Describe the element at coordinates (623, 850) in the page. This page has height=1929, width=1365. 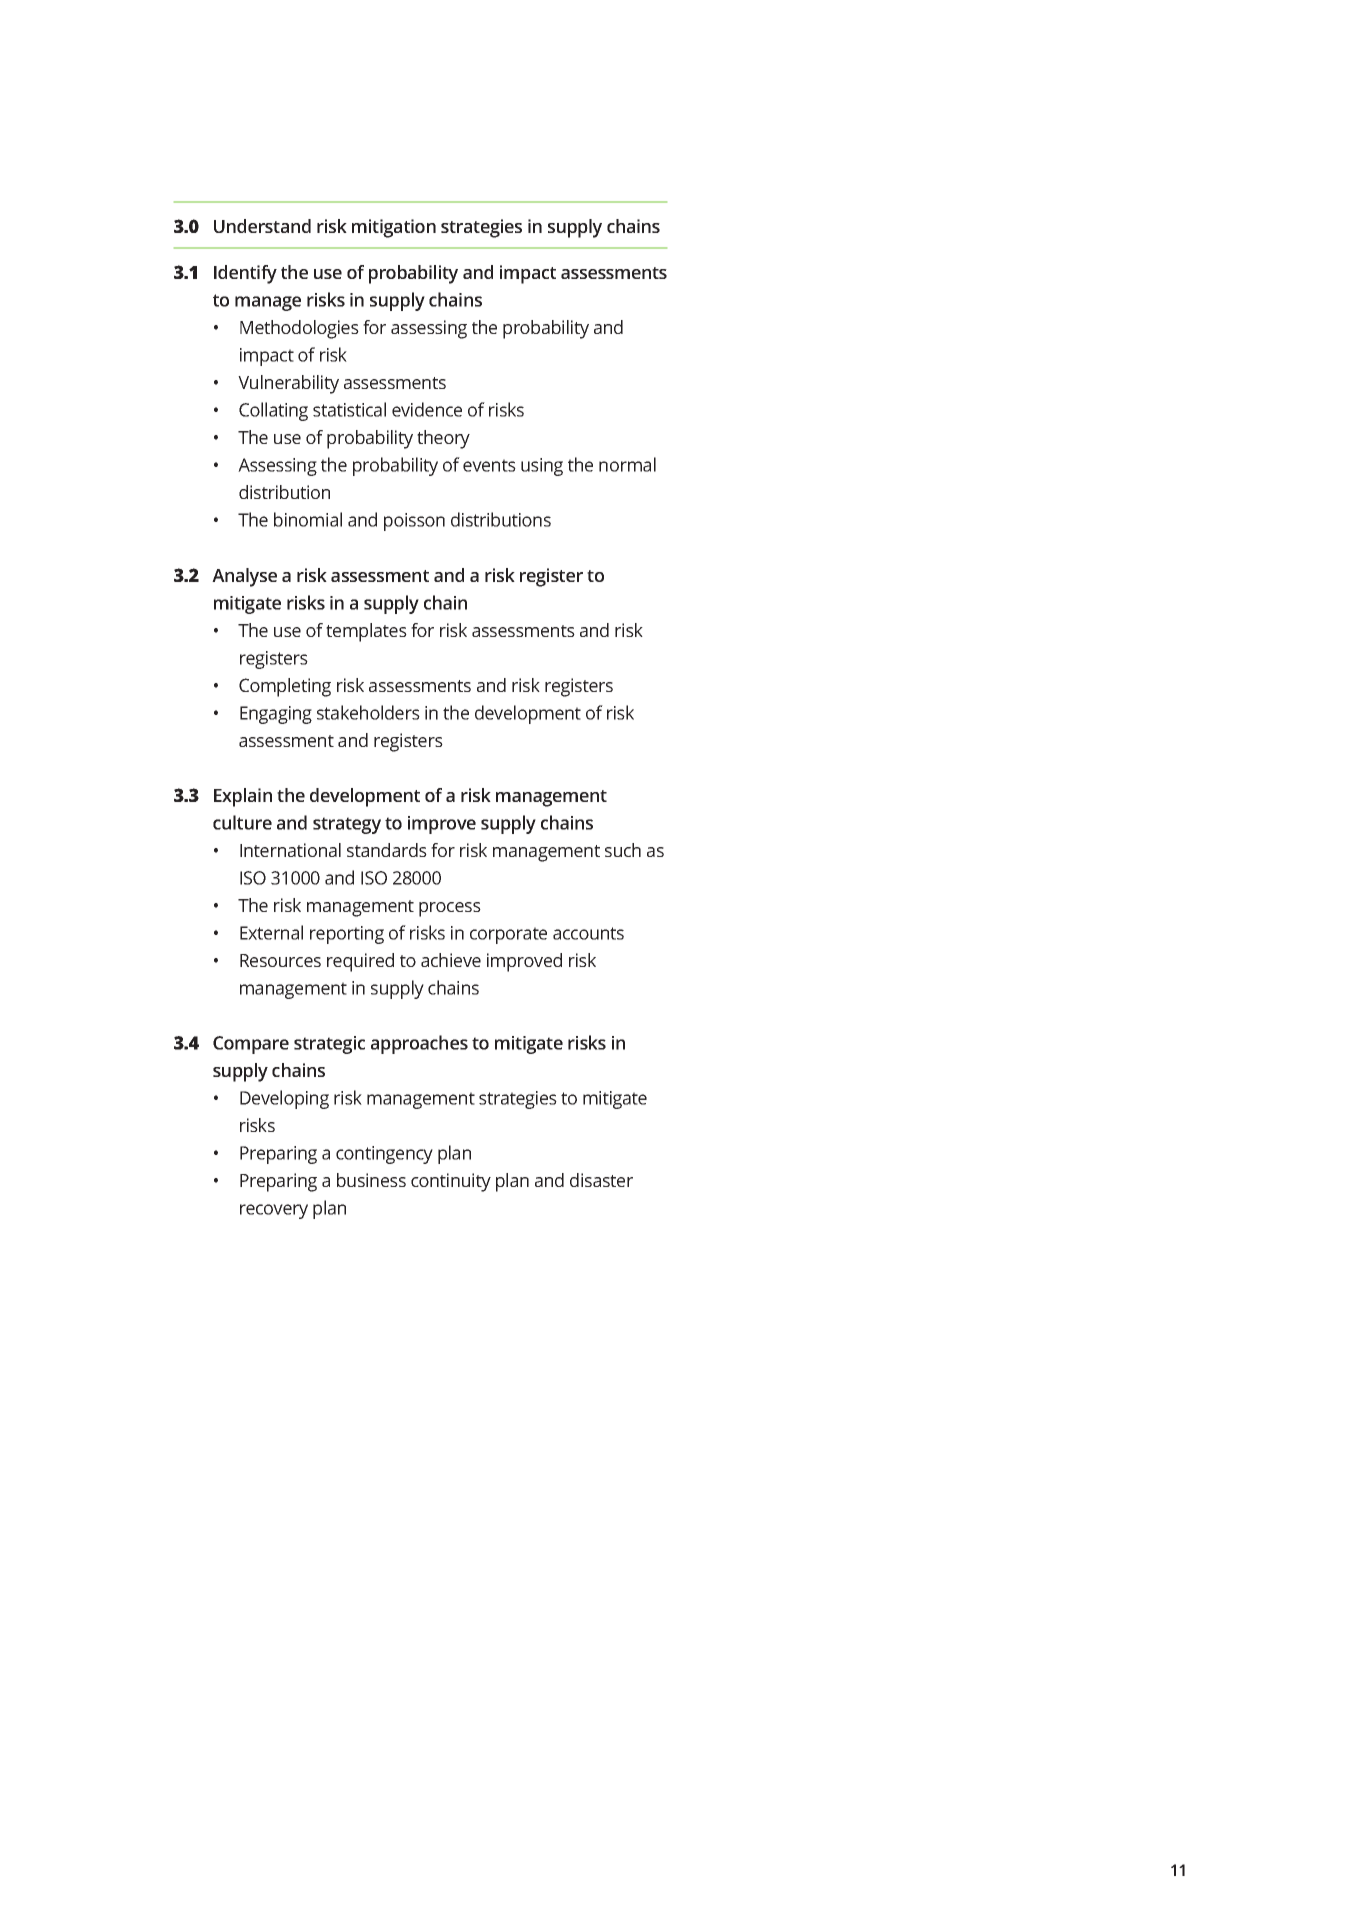
I see `such` at that location.
